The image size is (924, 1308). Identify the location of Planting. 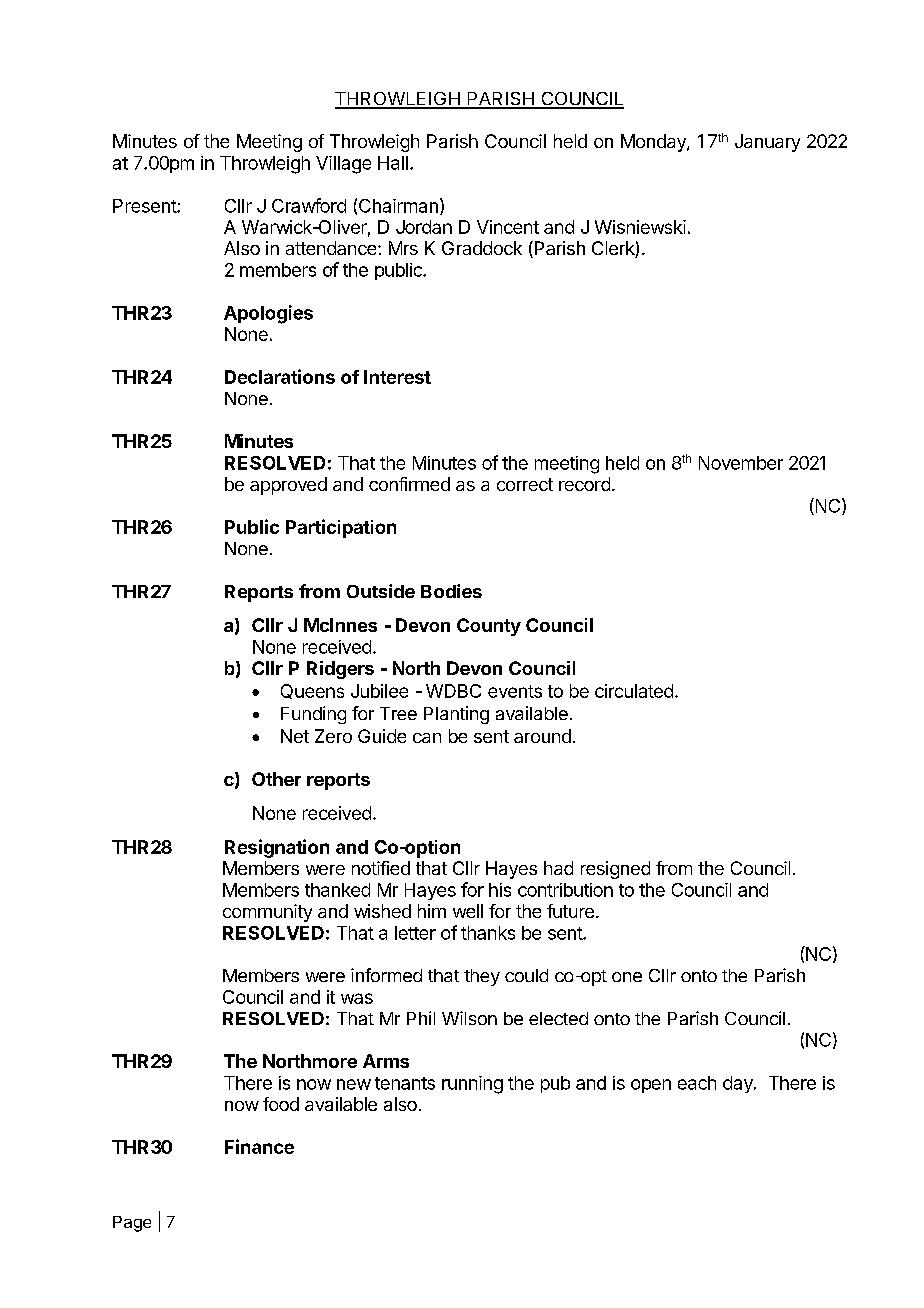
(456, 715).
